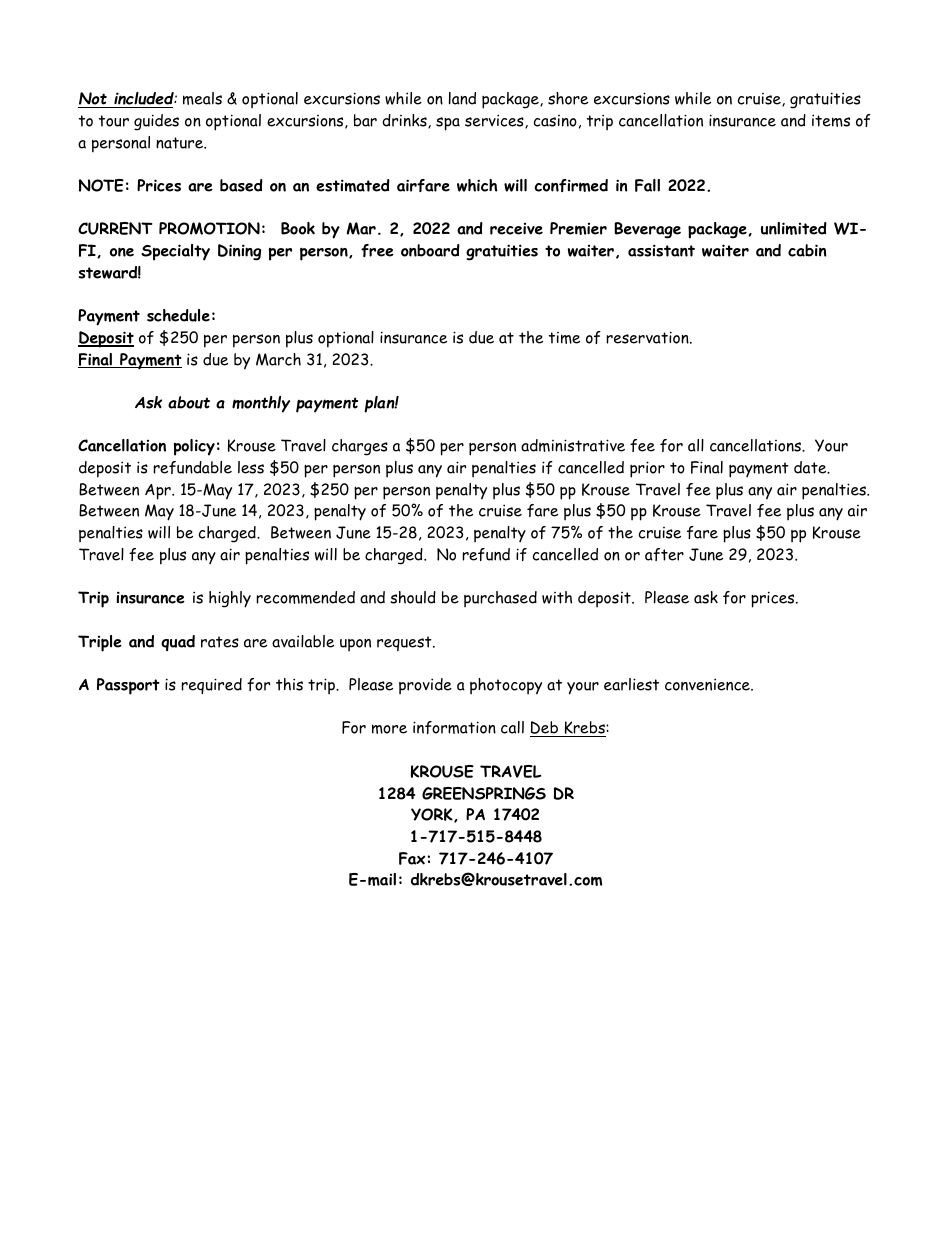  I want to click on about, so click(189, 402).
